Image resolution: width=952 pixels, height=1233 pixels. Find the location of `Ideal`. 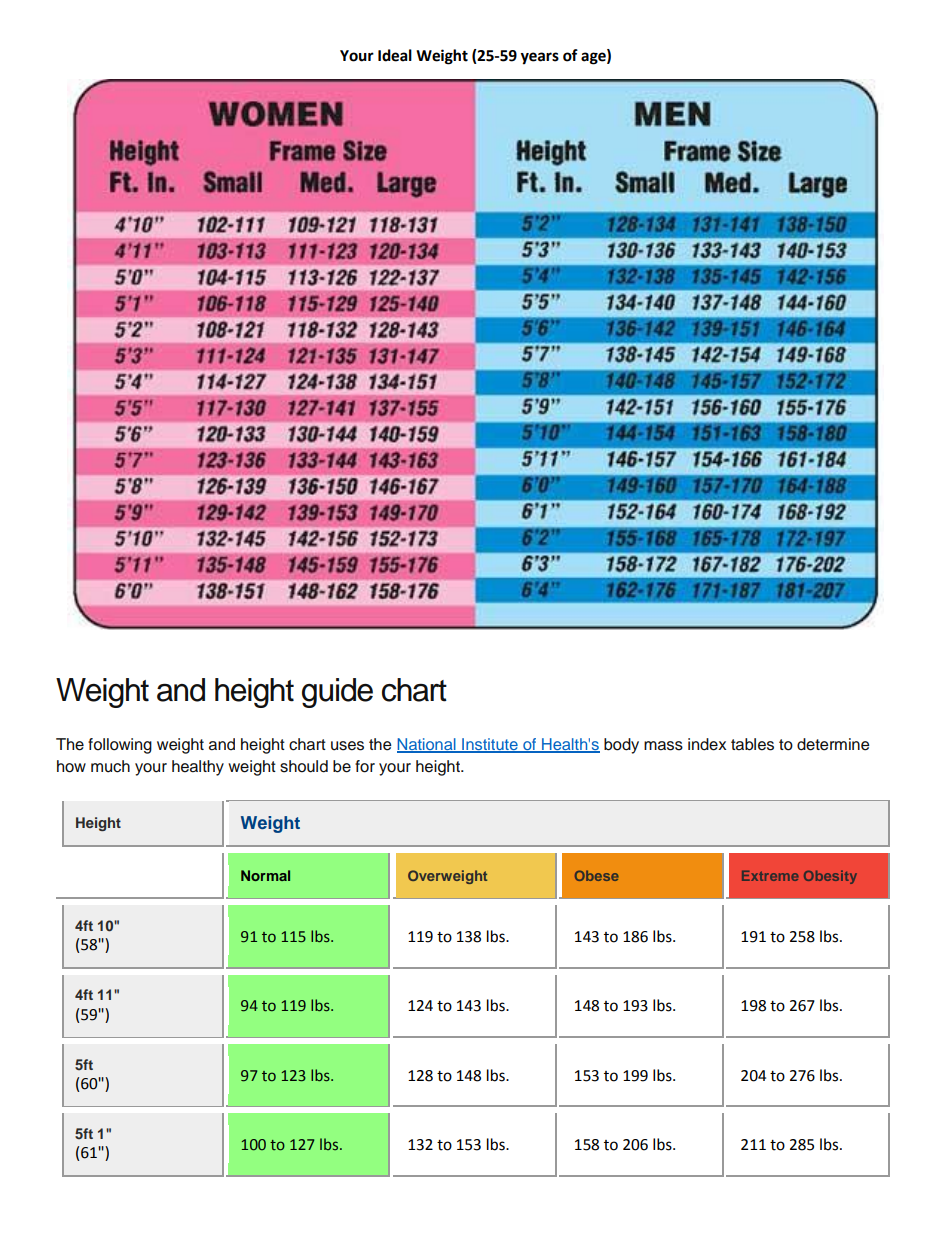

Ideal is located at coordinates (395, 55).
